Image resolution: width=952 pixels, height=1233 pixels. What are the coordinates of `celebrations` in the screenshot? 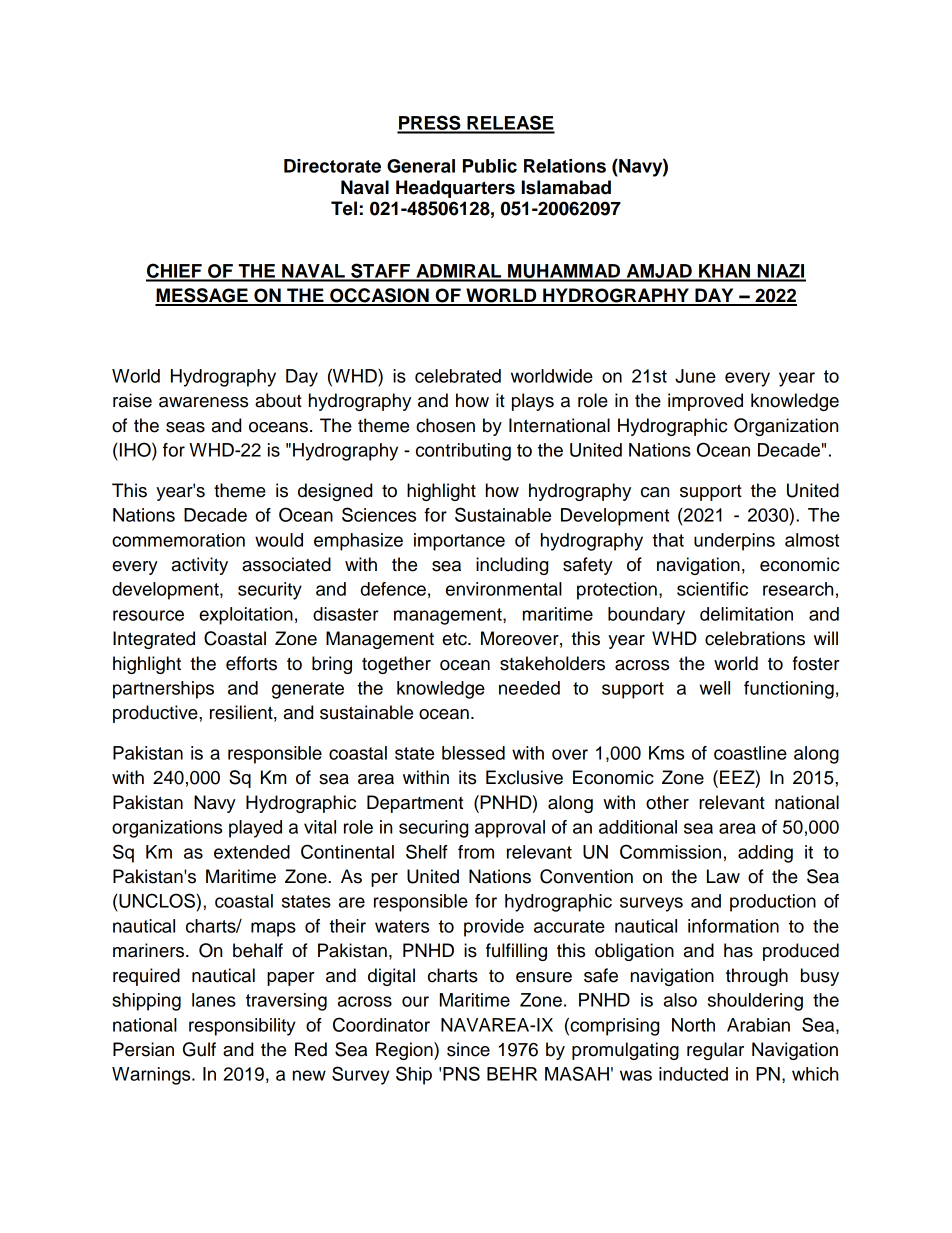 It's located at (755, 638).
